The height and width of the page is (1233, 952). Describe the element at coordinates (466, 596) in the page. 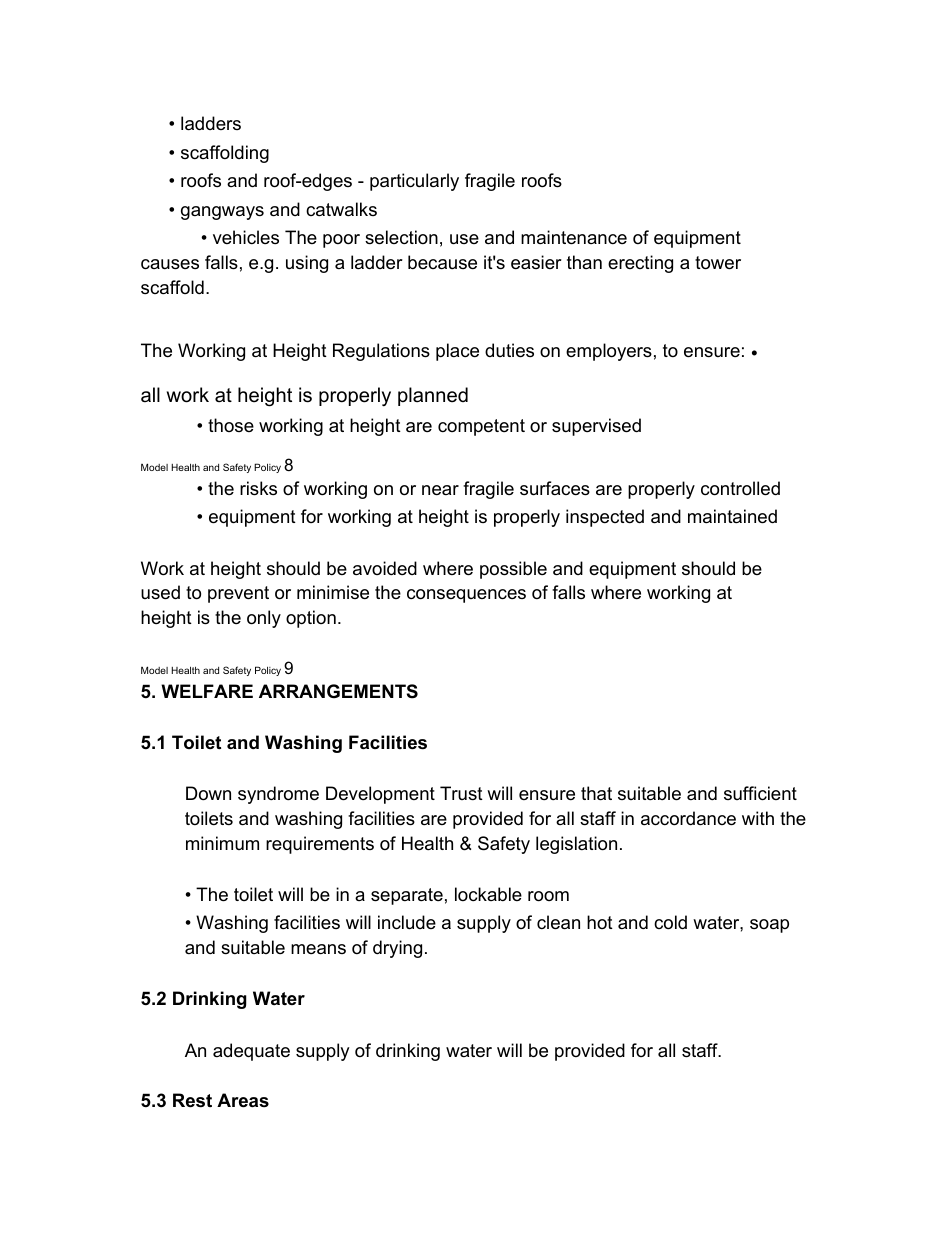

I see `consequences` at that location.
